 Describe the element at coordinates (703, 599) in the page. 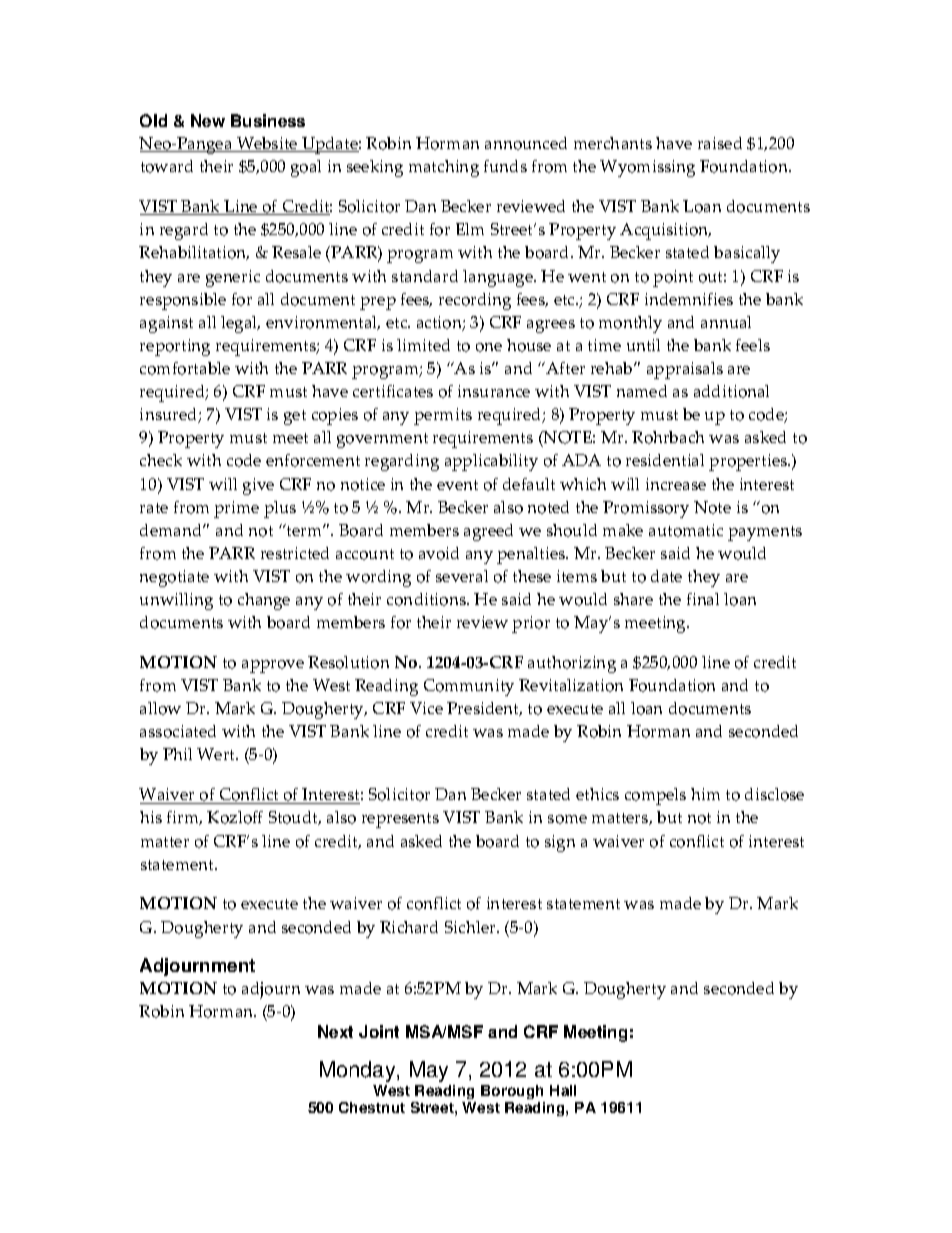

I see `final` at that location.
